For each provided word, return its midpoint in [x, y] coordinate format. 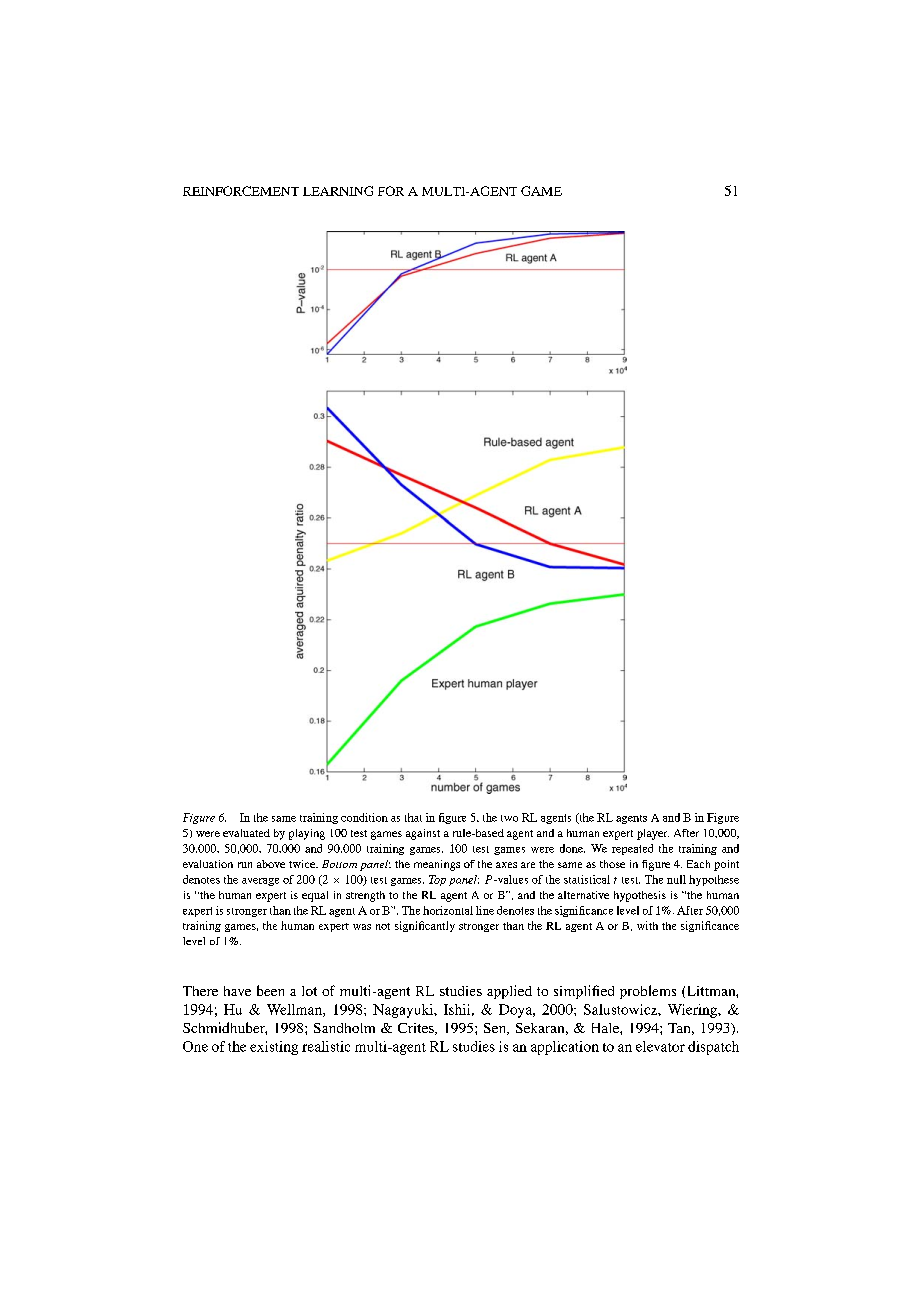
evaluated [246, 833]
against [423, 834]
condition [364, 817]
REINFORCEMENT [241, 191]
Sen [496, 1029]
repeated [632, 849]
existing [274, 1048]
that [413, 817]
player [653, 834]
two [509, 818]
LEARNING [338, 191]
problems [648, 992]
